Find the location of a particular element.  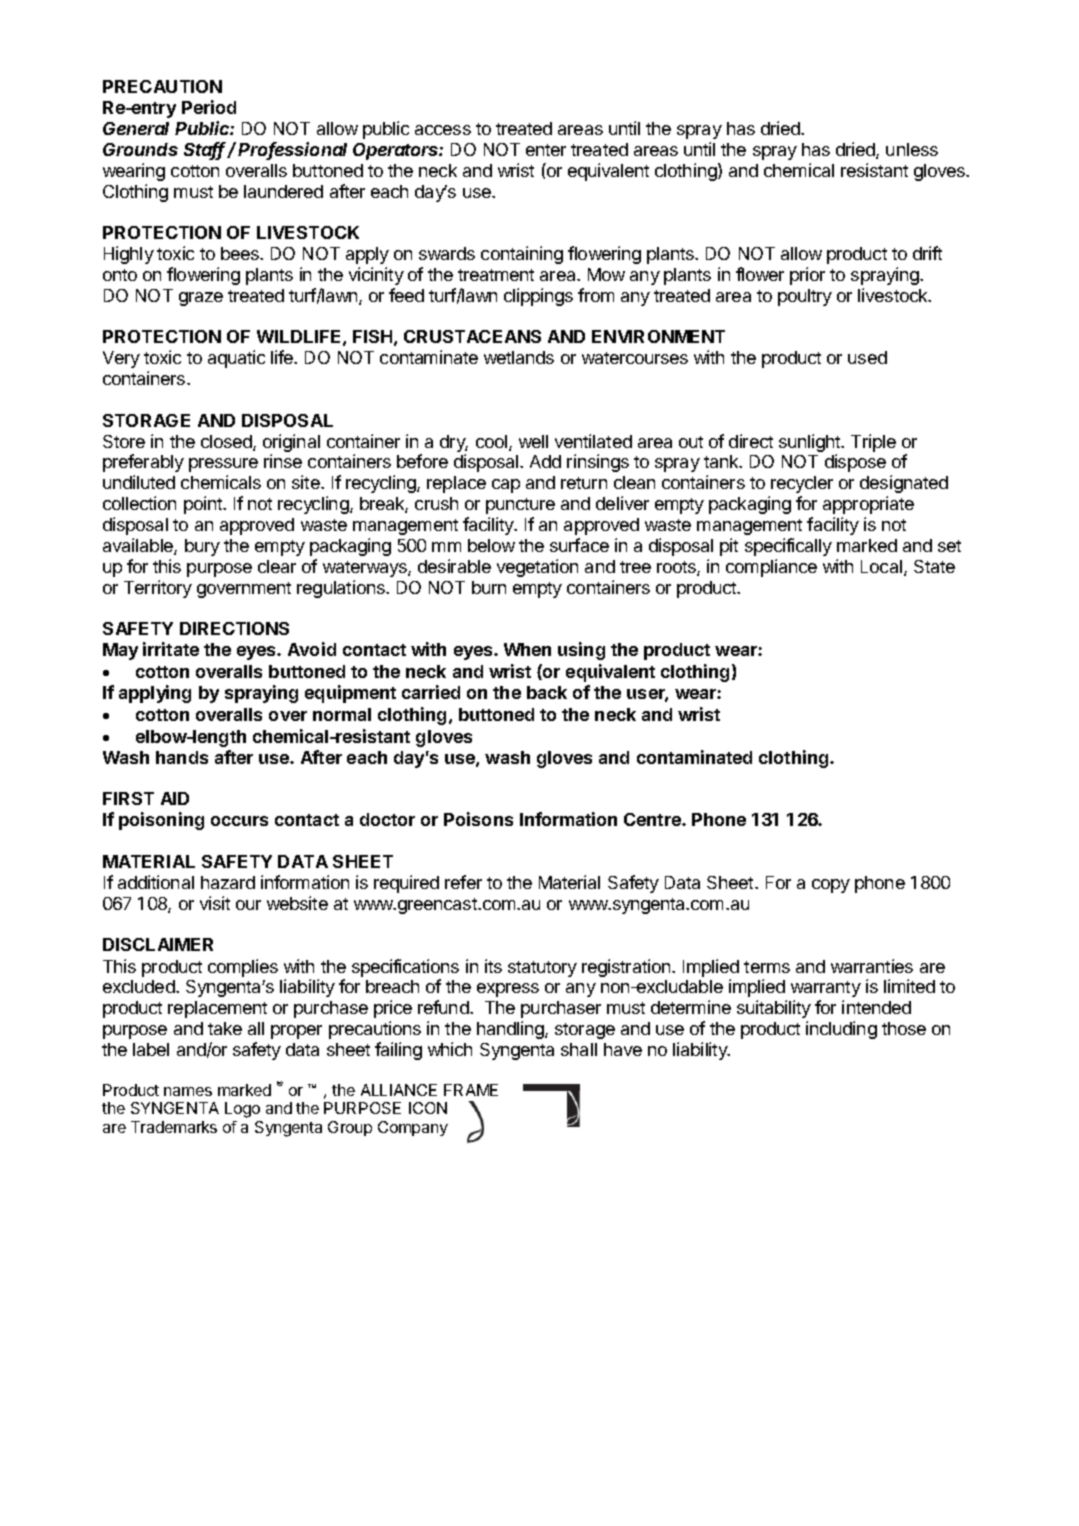

Logo is located at coordinates (242, 1110).
